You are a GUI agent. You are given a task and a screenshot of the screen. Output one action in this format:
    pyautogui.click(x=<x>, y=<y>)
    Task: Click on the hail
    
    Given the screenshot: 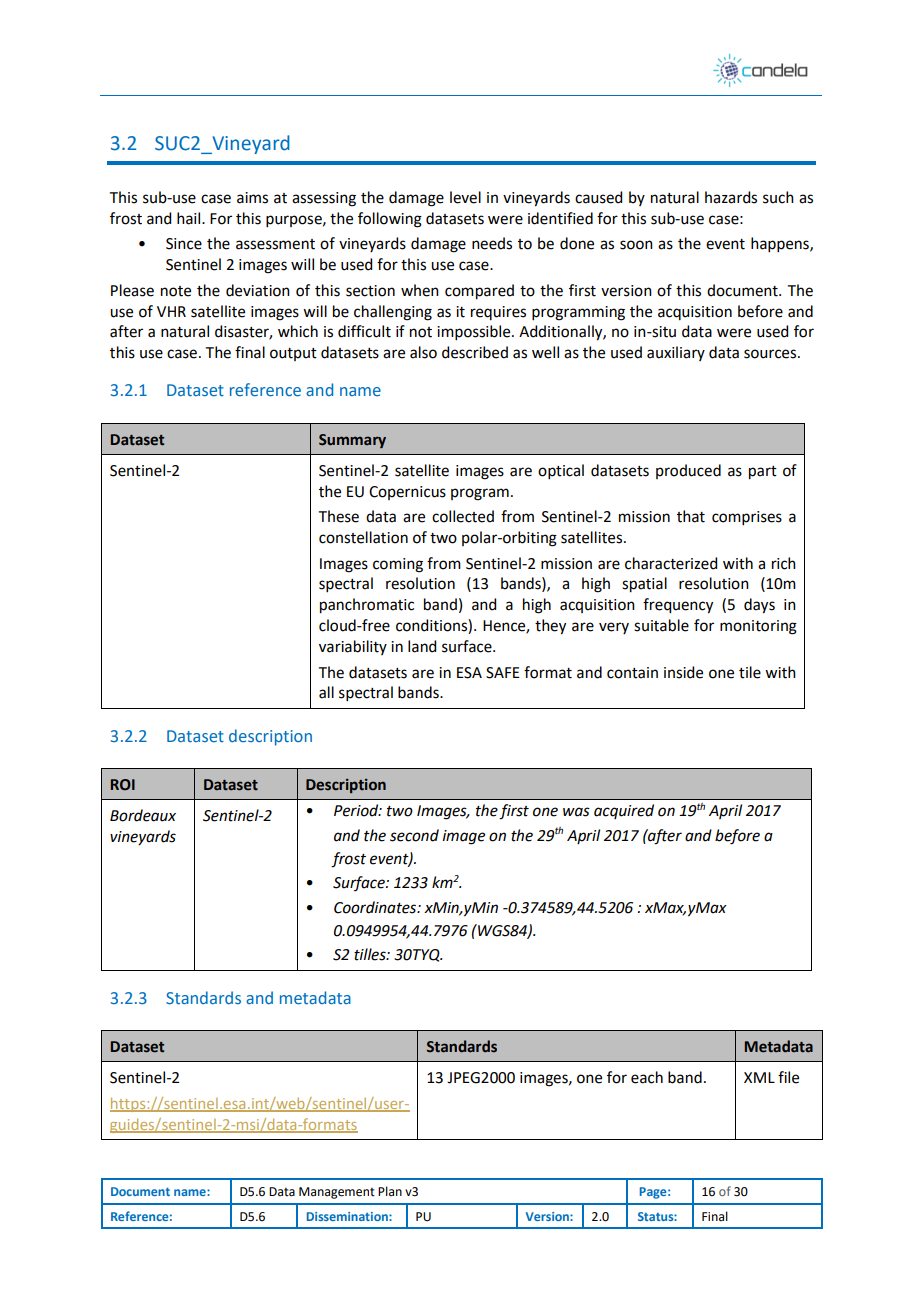 What is the action you would take?
    pyautogui.click(x=190, y=218)
